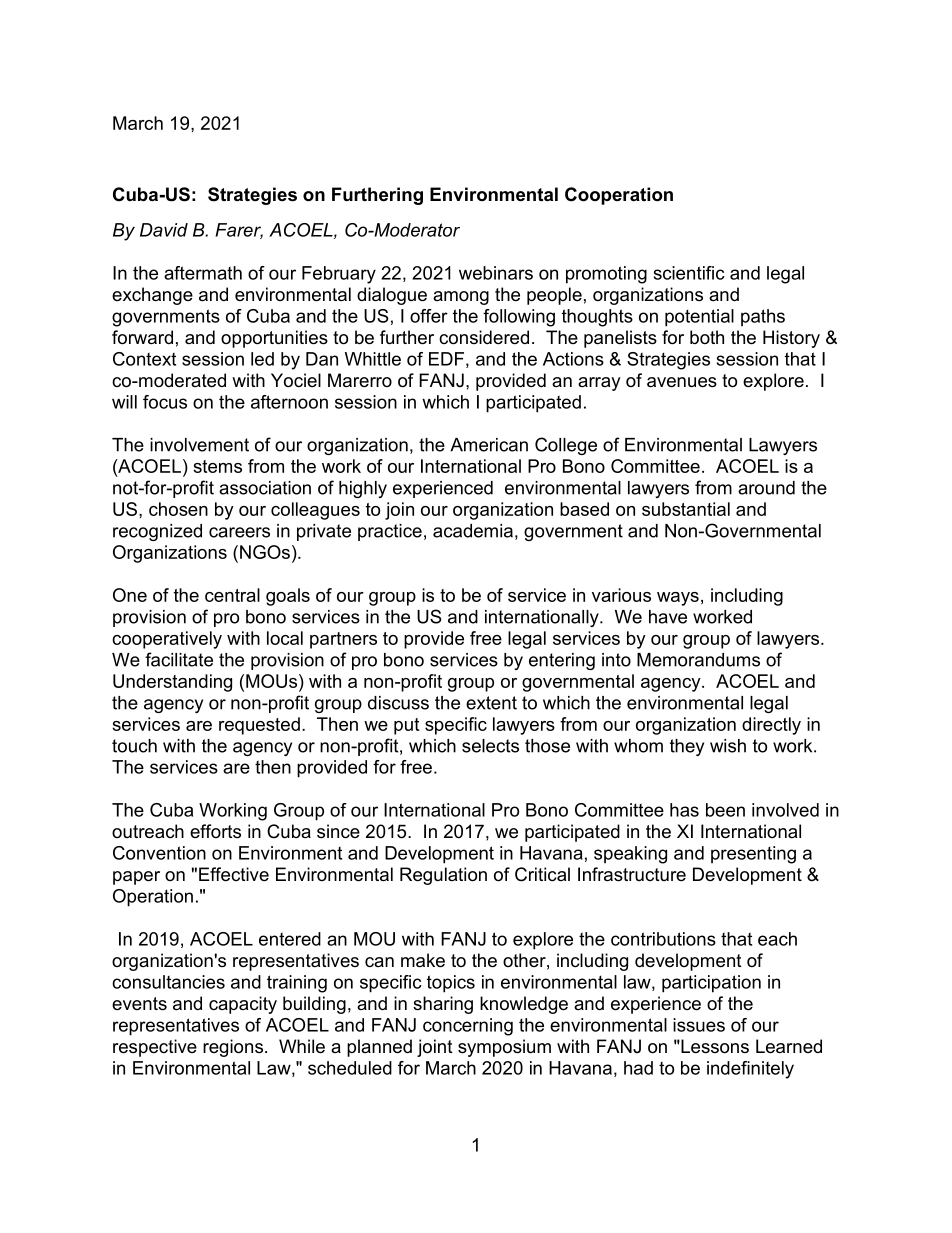 This document has height=1233, width=952. Describe the element at coordinates (215, 831) in the document. I see `efforts` at that location.
